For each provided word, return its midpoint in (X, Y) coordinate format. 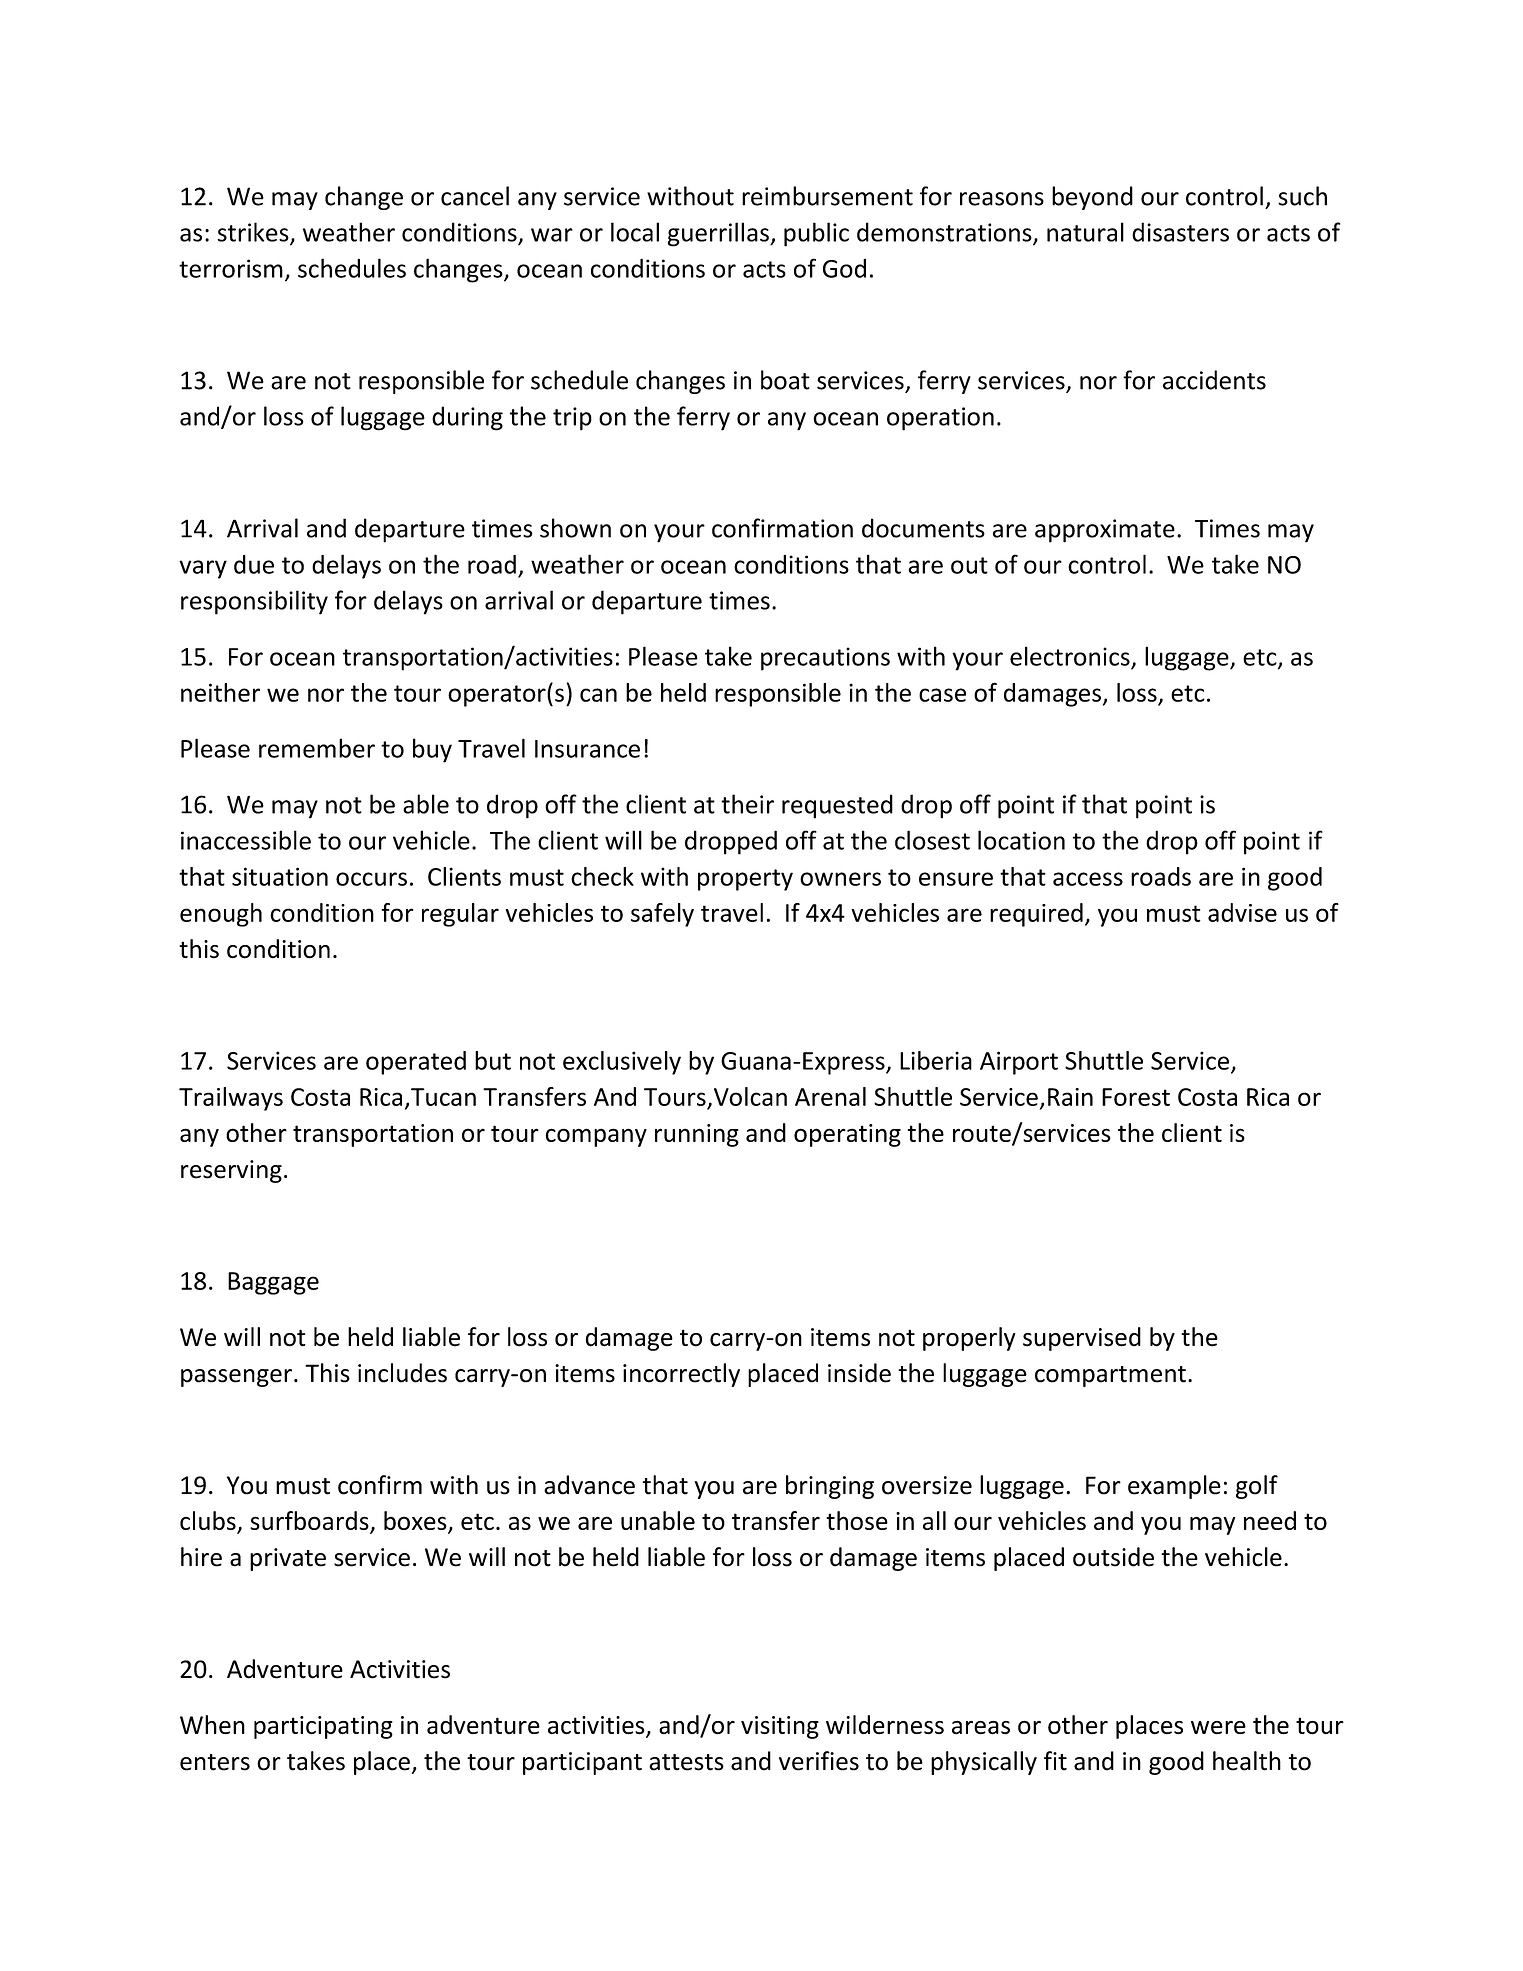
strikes (254, 233)
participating (323, 1727)
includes (402, 1373)
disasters (1180, 232)
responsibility (254, 602)
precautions (825, 659)
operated (416, 1063)
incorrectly (681, 1375)
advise (1242, 912)
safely (662, 915)
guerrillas (719, 234)
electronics (1070, 656)
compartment (1110, 1376)
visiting (780, 1727)
